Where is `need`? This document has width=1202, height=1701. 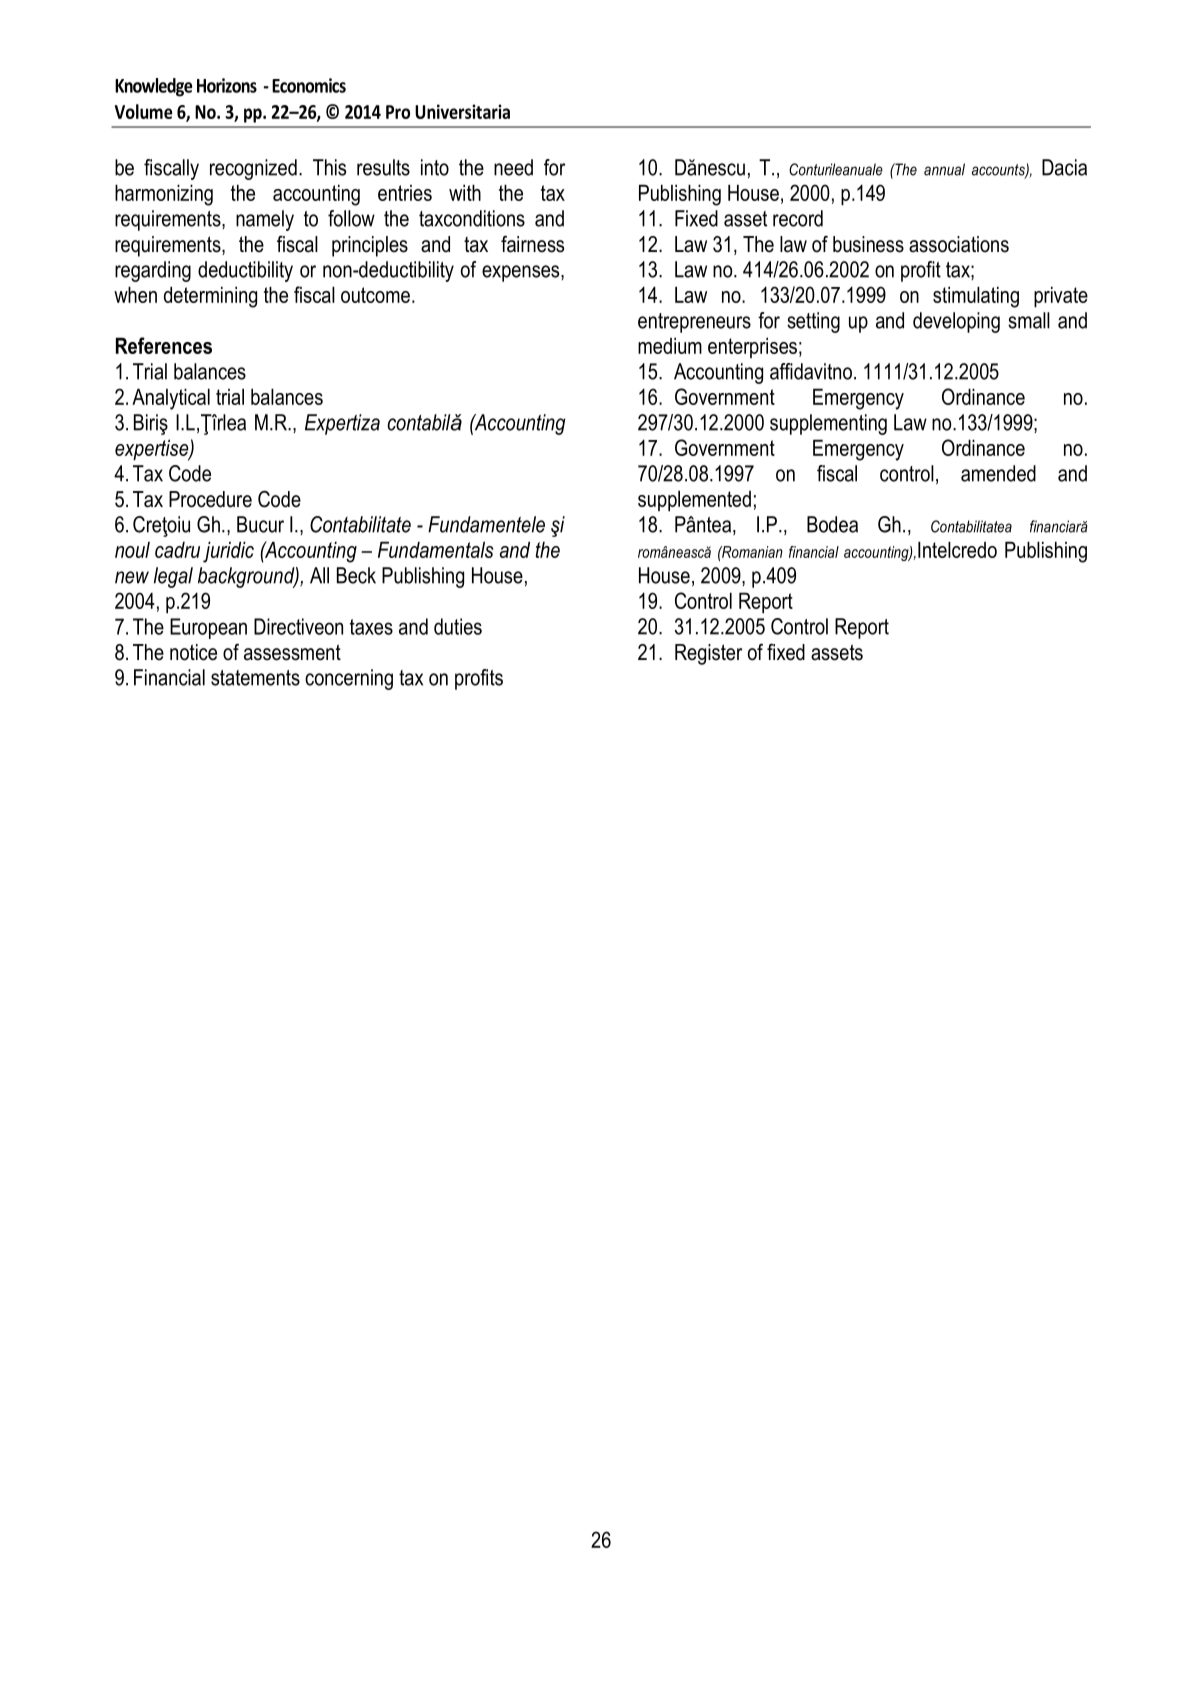 need is located at coordinates (513, 167).
